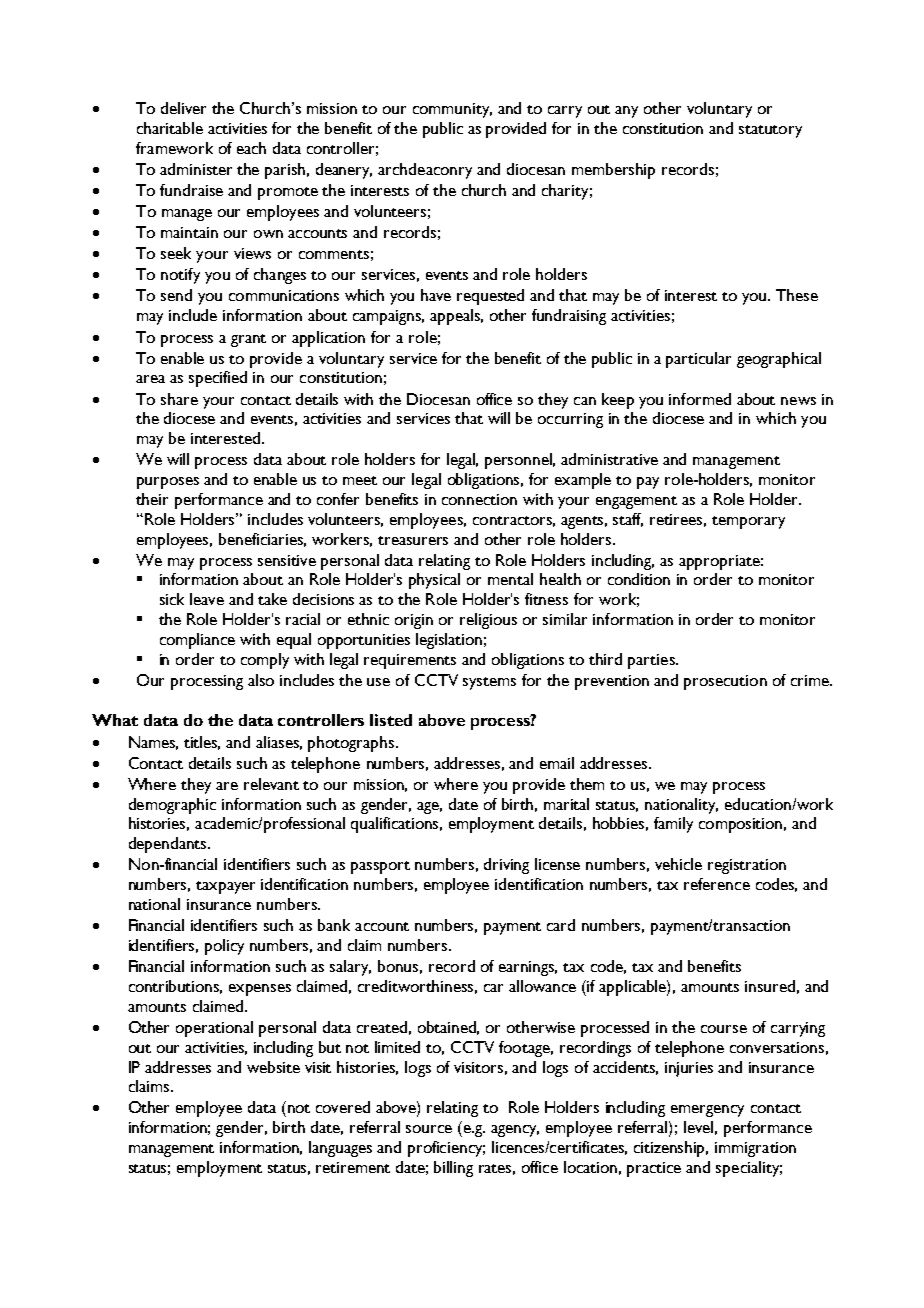 The image size is (924, 1308). What do you see at coordinates (273, 1067) in the page?
I see `website` at bounding box center [273, 1067].
